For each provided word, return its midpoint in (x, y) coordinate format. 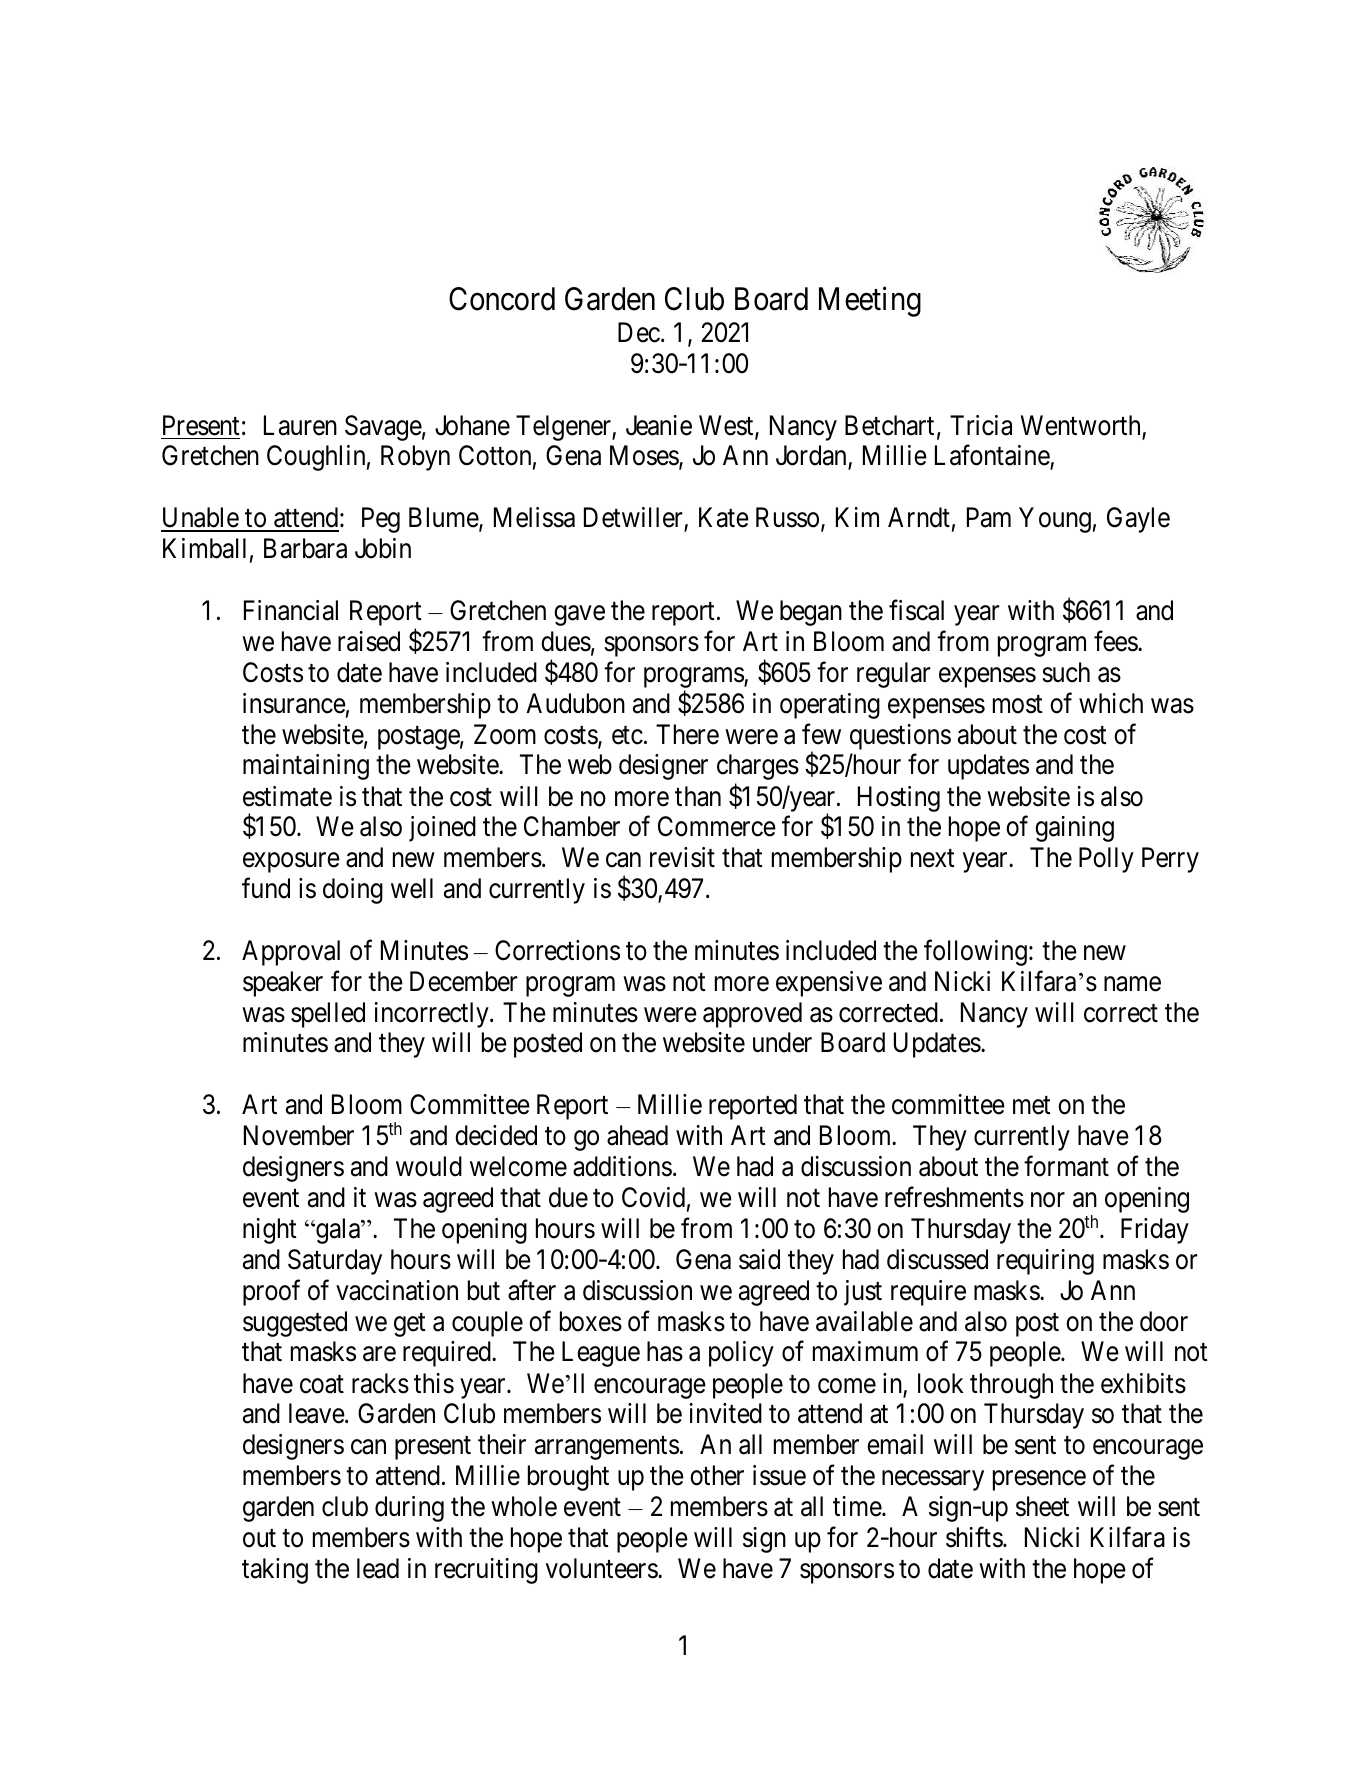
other (717, 1475)
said (759, 1259)
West (727, 426)
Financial (291, 610)
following (975, 953)
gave (579, 616)
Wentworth (1082, 426)
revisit (682, 857)
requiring (1045, 1262)
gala (338, 1231)
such (1066, 672)
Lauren (300, 425)
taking (275, 1571)
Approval (291, 953)
